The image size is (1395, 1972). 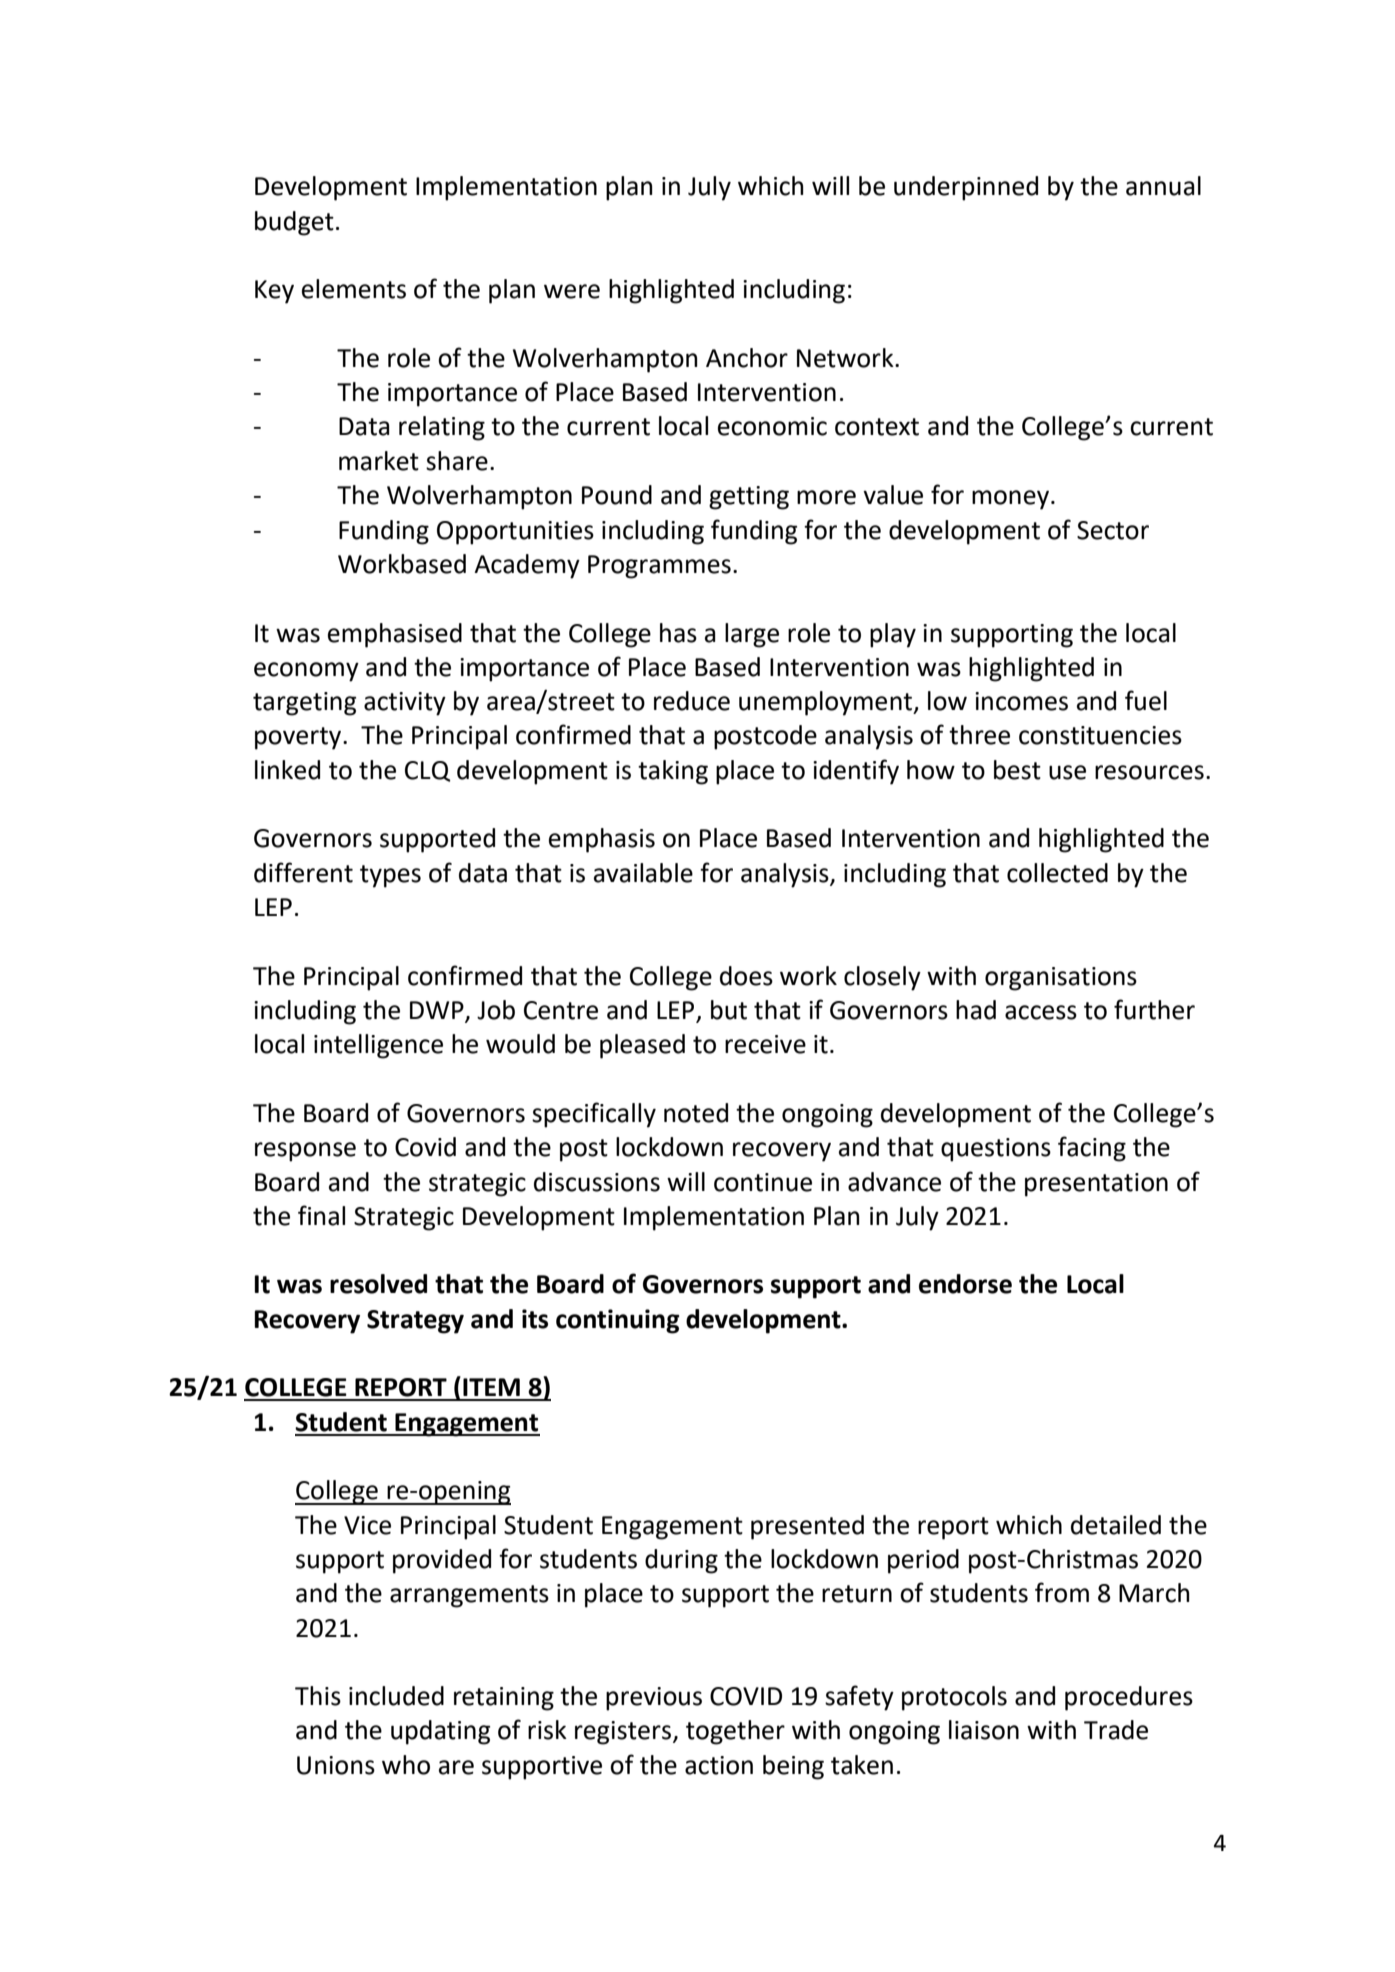 I want to click on underpinned, so click(x=966, y=188).
